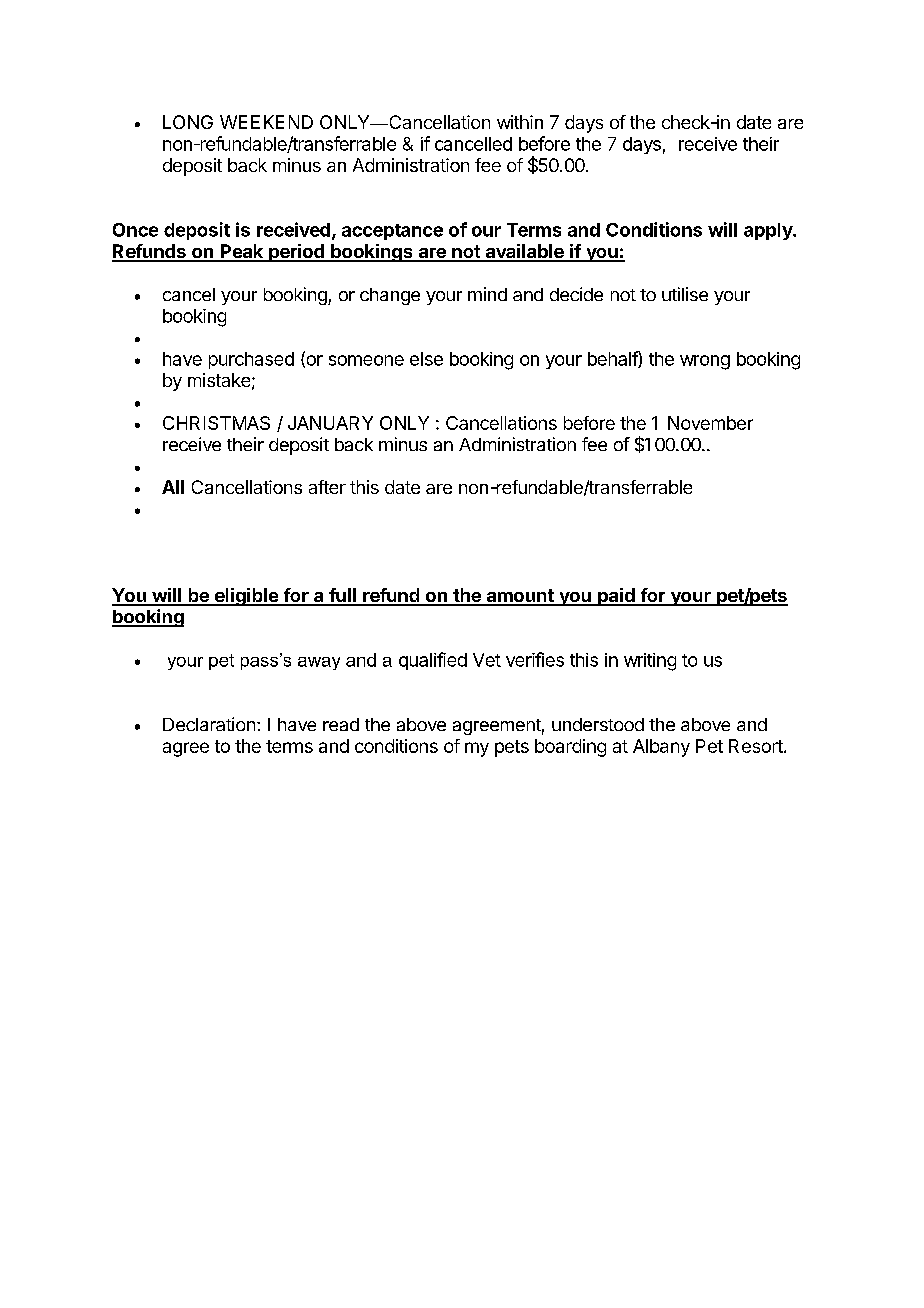  What do you see at coordinates (616, 597) in the screenshot?
I see `paid` at bounding box center [616, 597].
